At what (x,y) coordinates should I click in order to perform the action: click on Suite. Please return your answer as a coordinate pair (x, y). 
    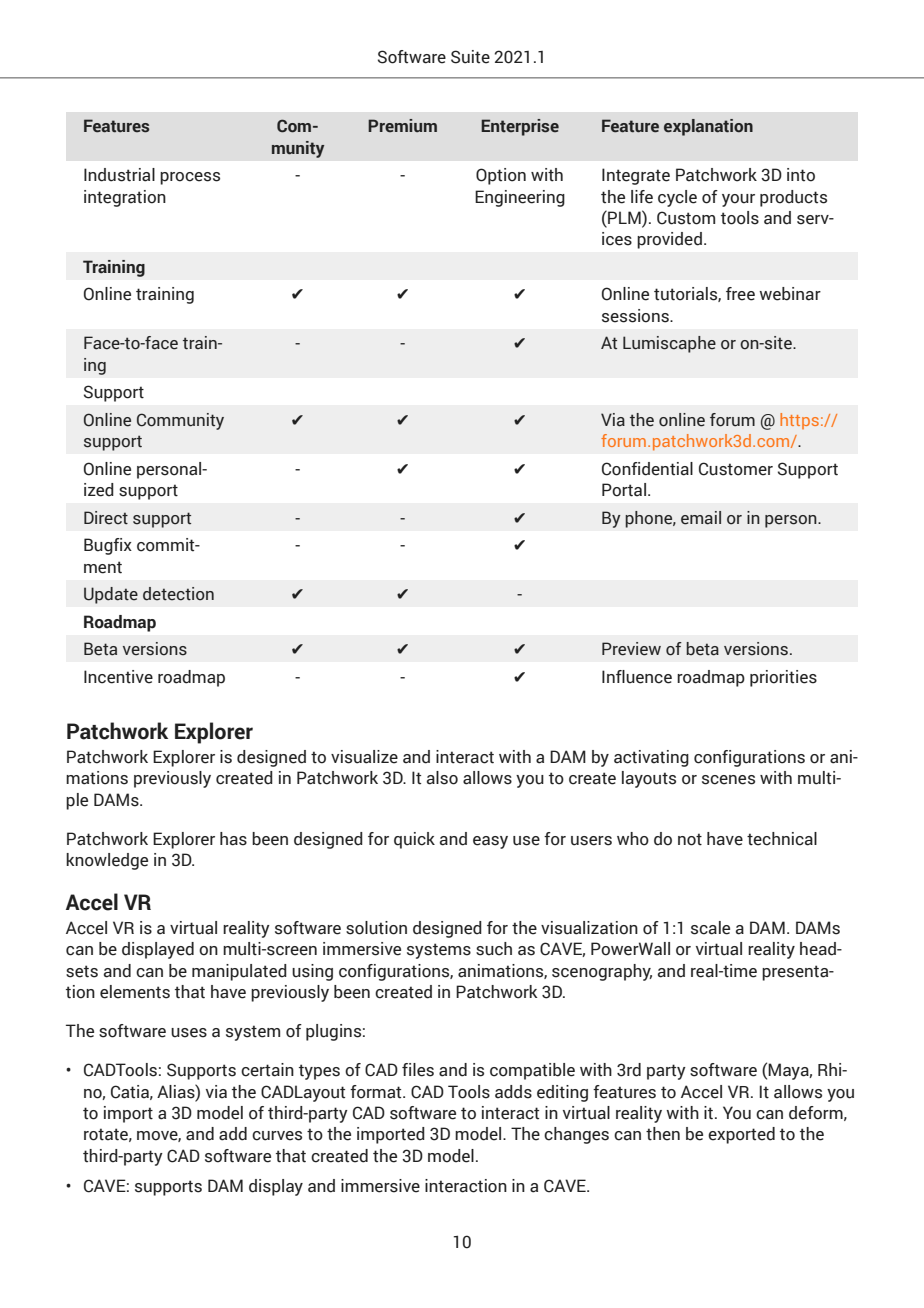
    Looking at the image, I should click on (470, 57).
